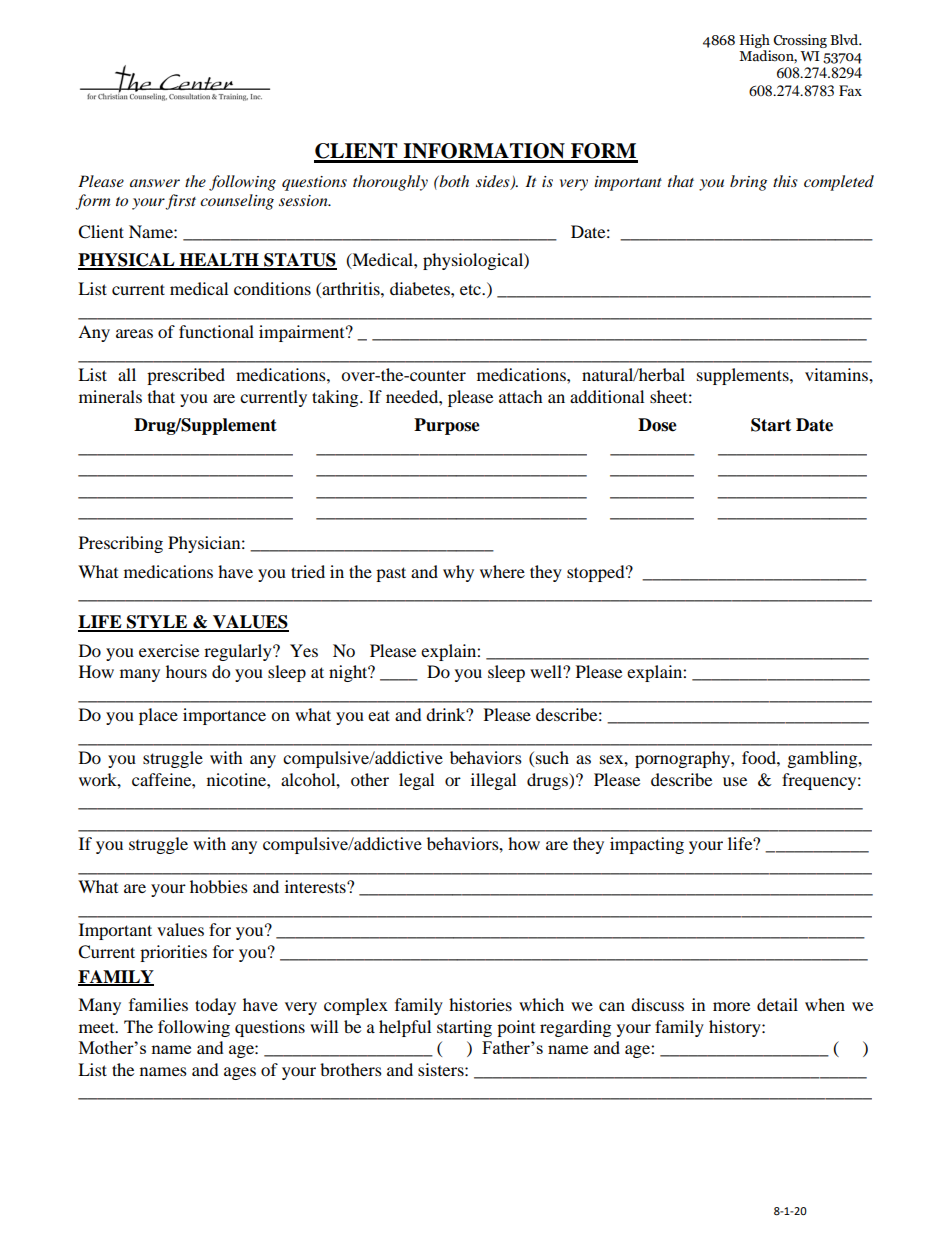 This screenshot has height=1233, width=952. Describe the element at coordinates (494, 182) in the screenshot. I see `sides` at that location.
